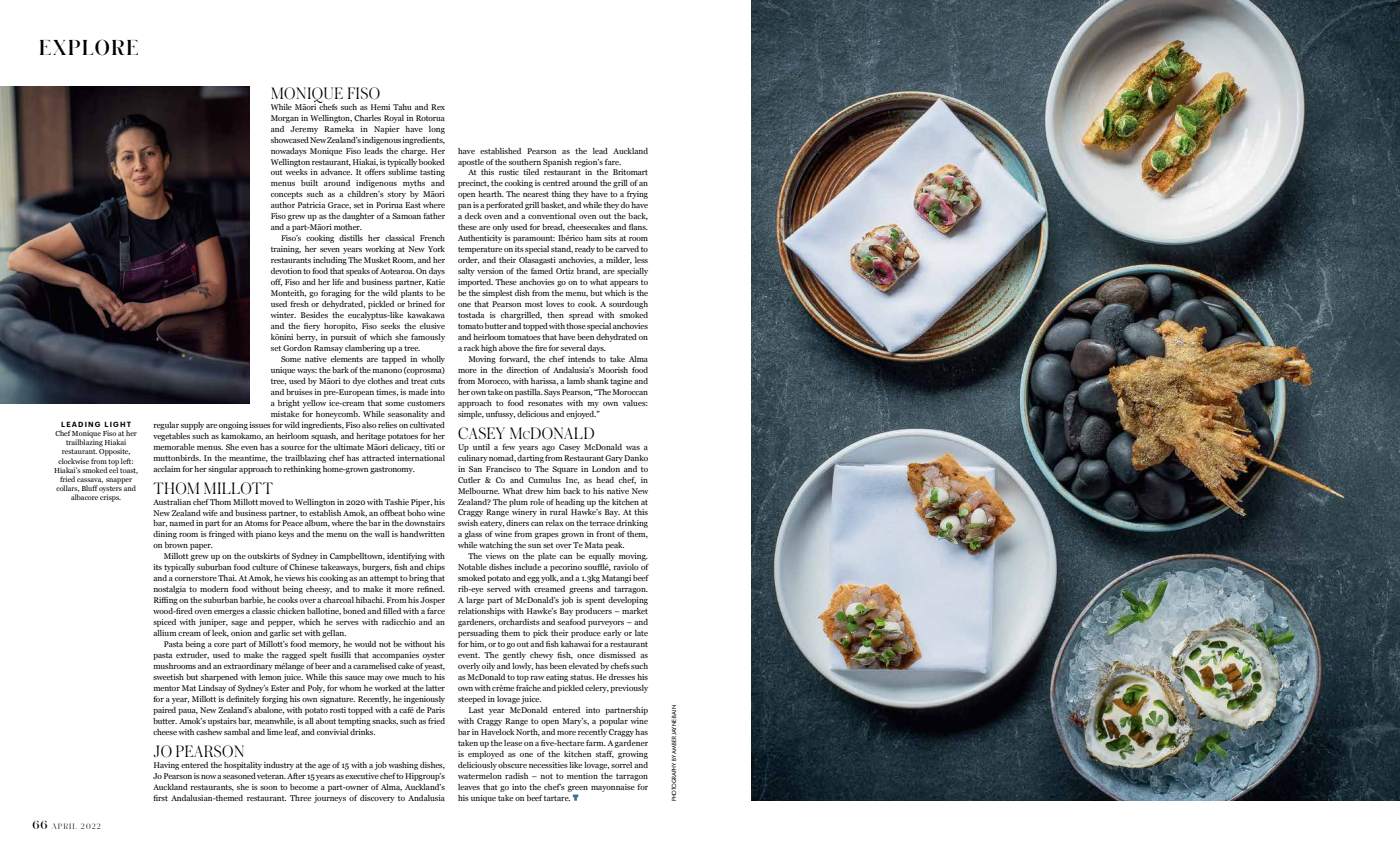 The height and width of the image is (855, 1400). Describe the element at coordinates (176, 545) in the image. I see `brown` at that location.
